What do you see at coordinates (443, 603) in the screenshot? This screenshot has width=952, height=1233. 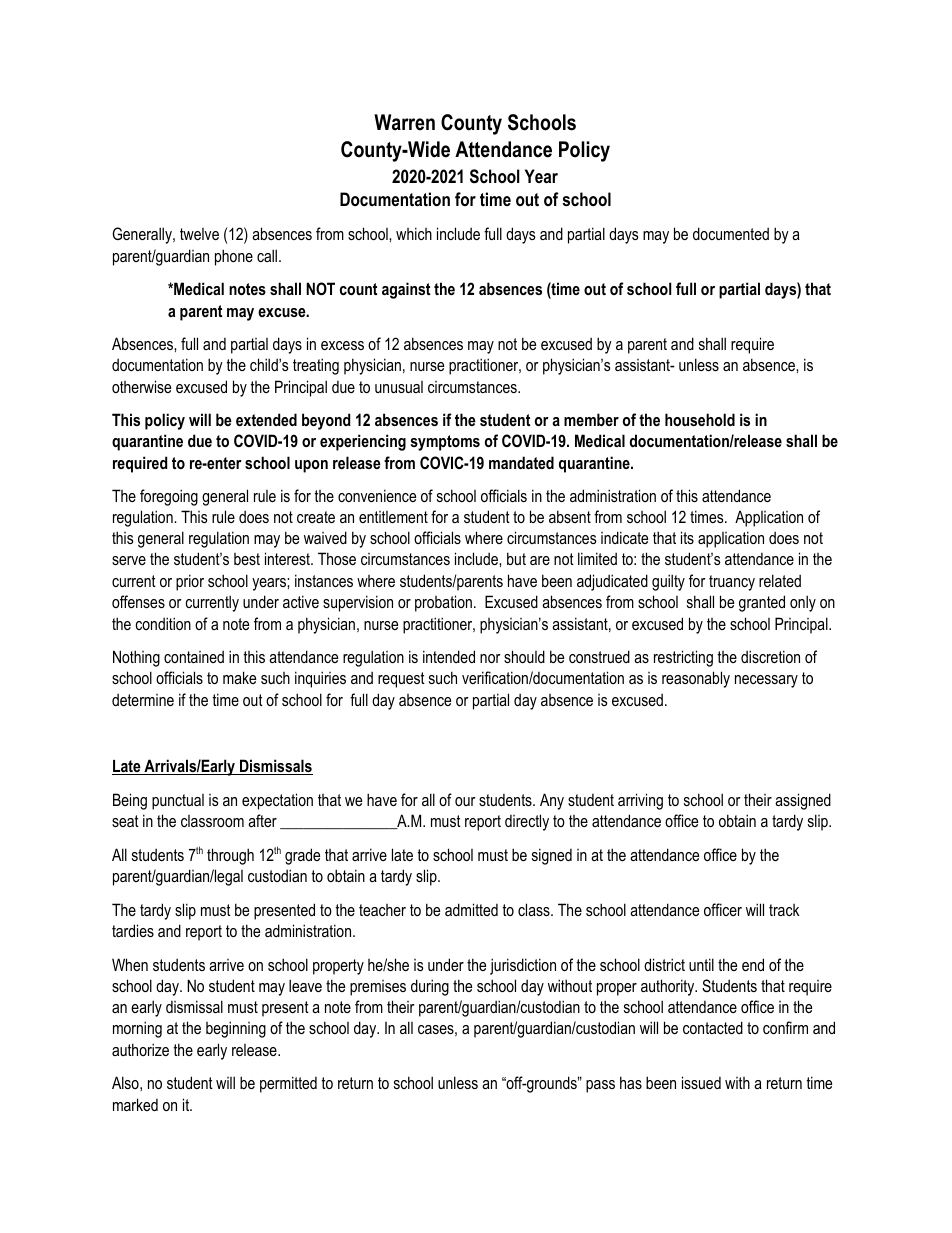 I see `probation` at bounding box center [443, 603].
